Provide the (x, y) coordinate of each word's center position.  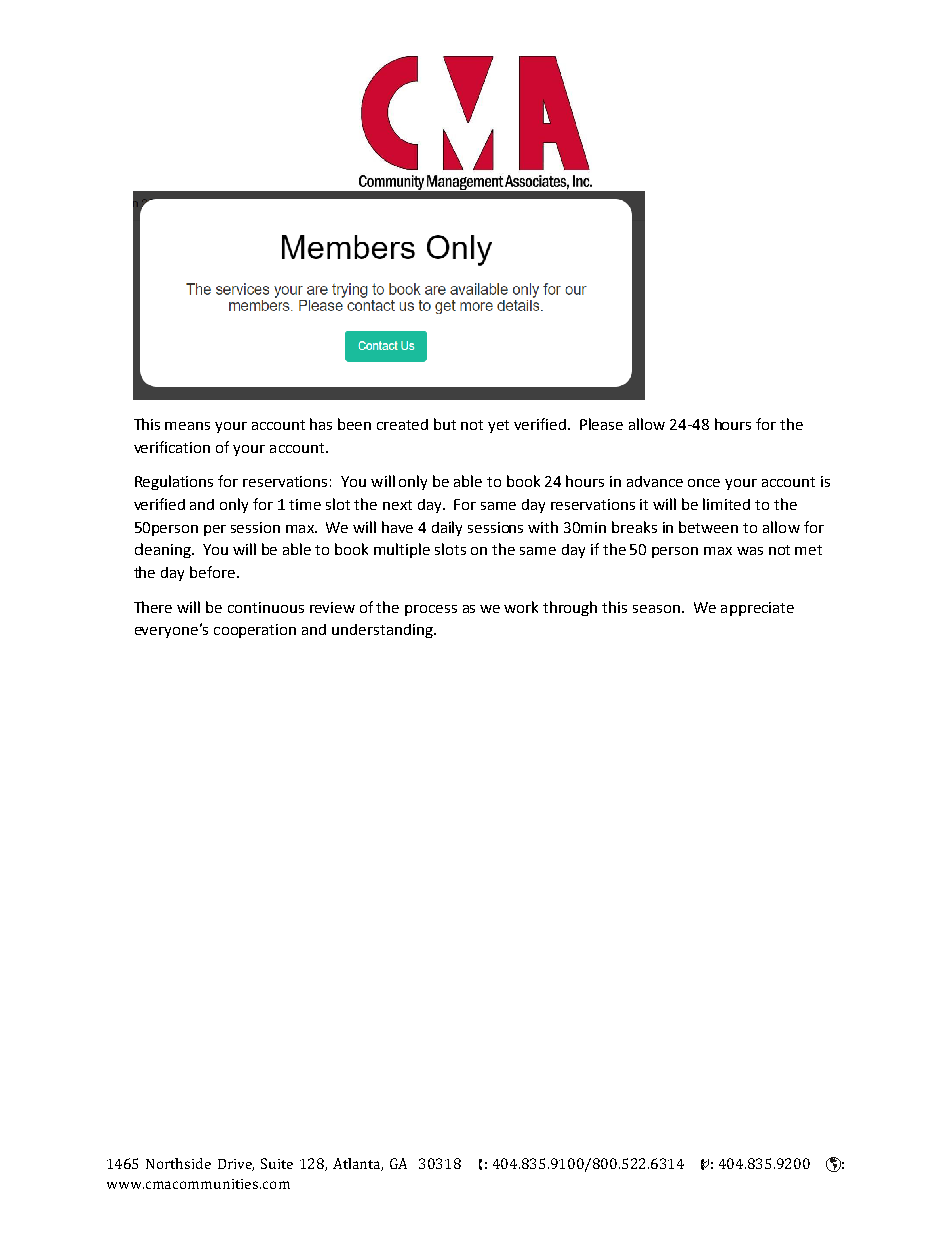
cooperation (255, 631)
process (431, 610)
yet (498, 426)
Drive (236, 1165)
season (656, 609)
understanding (383, 631)
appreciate (757, 609)
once (704, 483)
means (187, 426)
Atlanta (358, 1164)
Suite (277, 1163)
